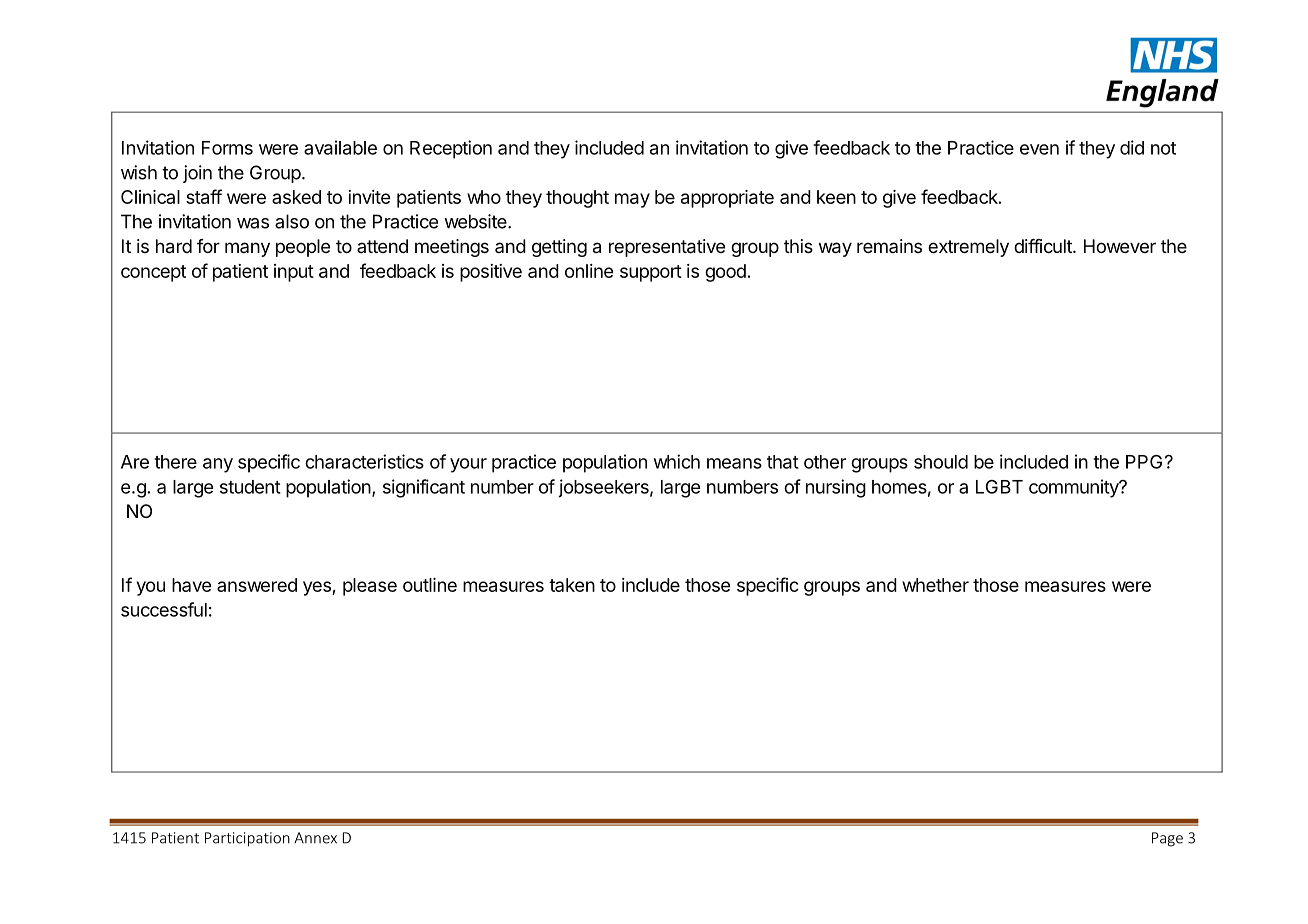 Image resolution: width=1308 pixels, height=924 pixels. Describe the element at coordinates (999, 487) in the document. I see `LGBT` at that location.
